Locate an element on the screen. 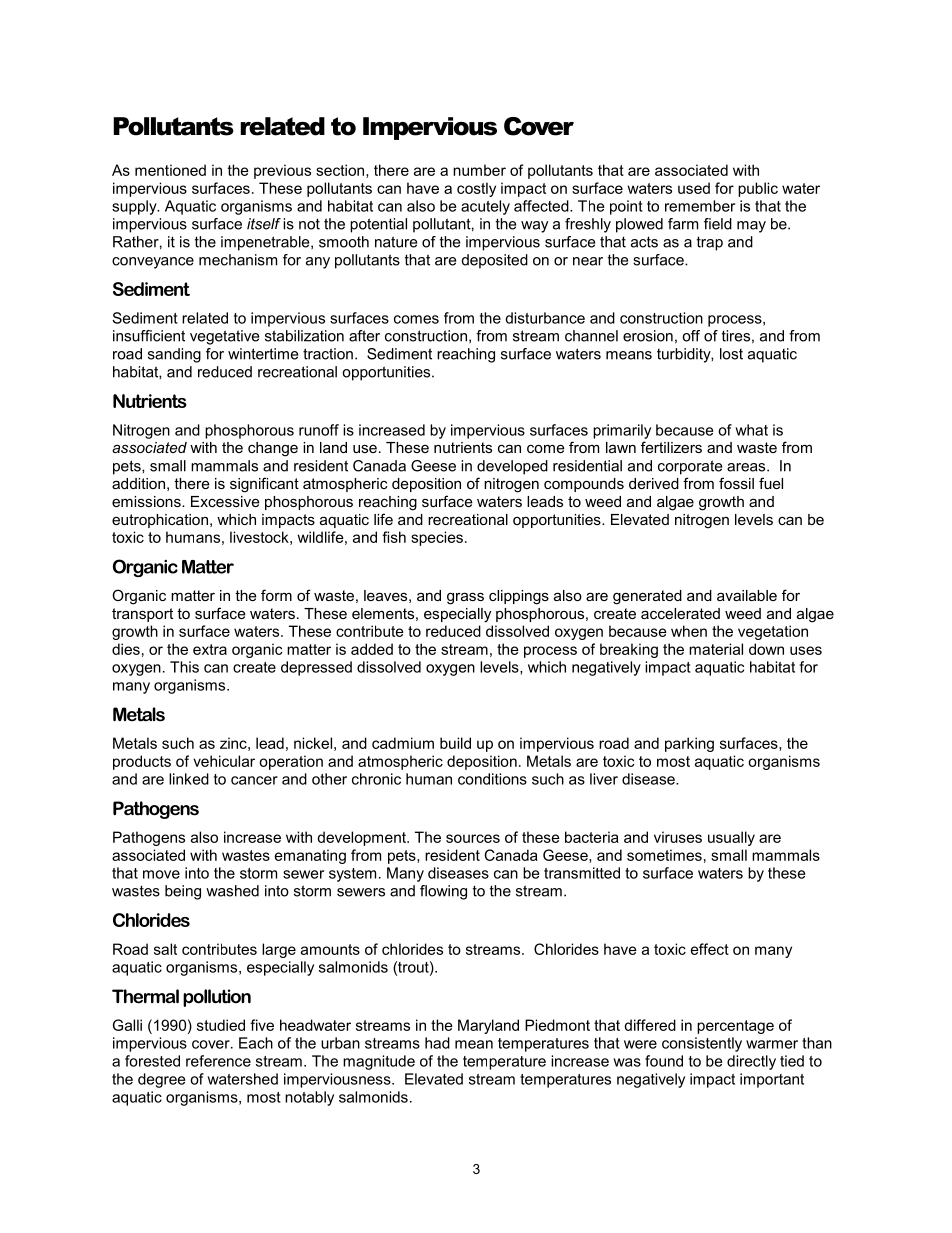 The height and width of the screenshot is (1233, 952). developed is located at coordinates (512, 467).
